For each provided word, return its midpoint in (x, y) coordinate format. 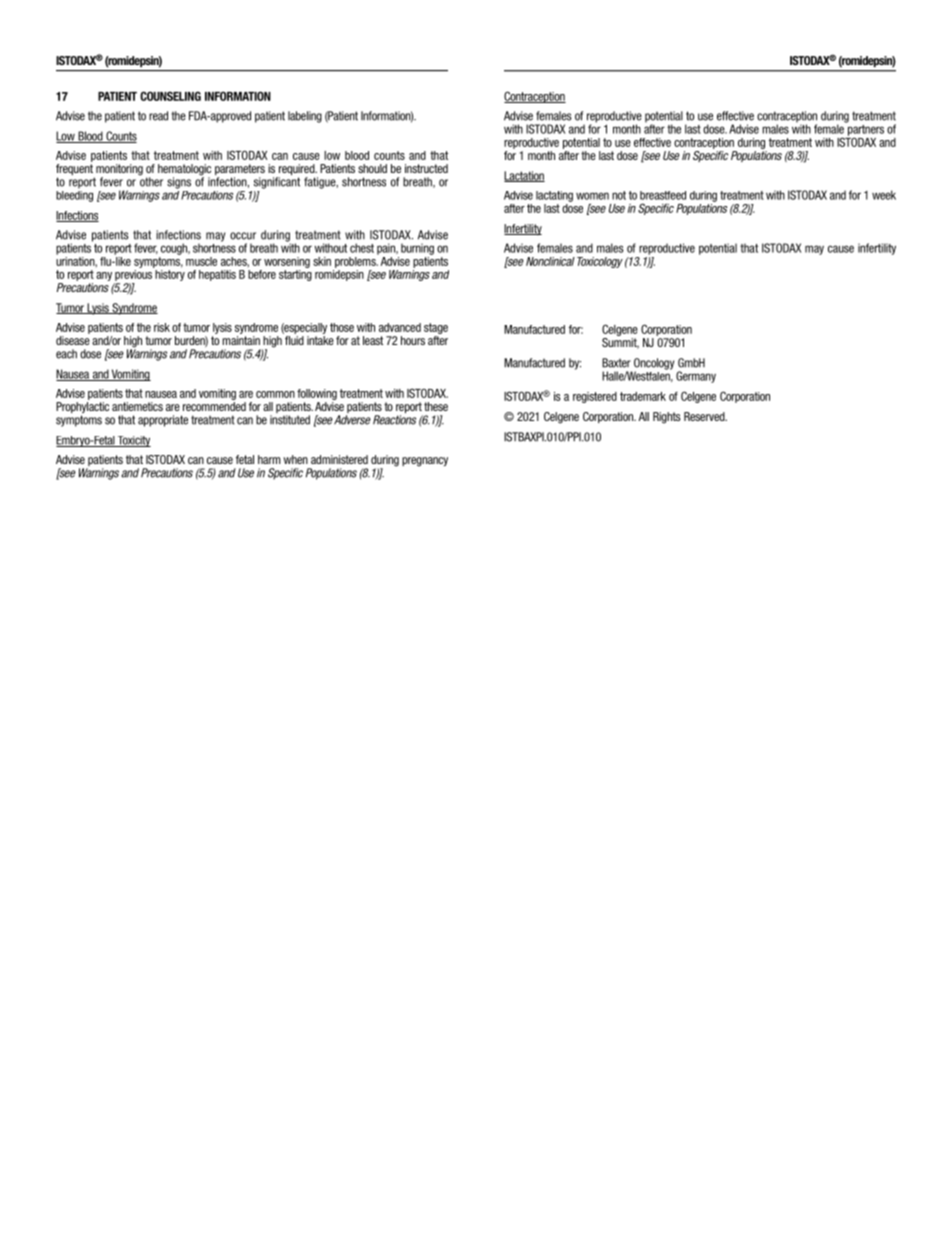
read (158, 116)
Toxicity (133, 441)
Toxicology (600, 262)
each (66, 354)
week (884, 195)
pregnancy (425, 462)
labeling (305, 117)
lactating (554, 196)
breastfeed (663, 195)
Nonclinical (550, 261)
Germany (696, 377)
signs (179, 183)
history (169, 274)
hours (413, 340)
